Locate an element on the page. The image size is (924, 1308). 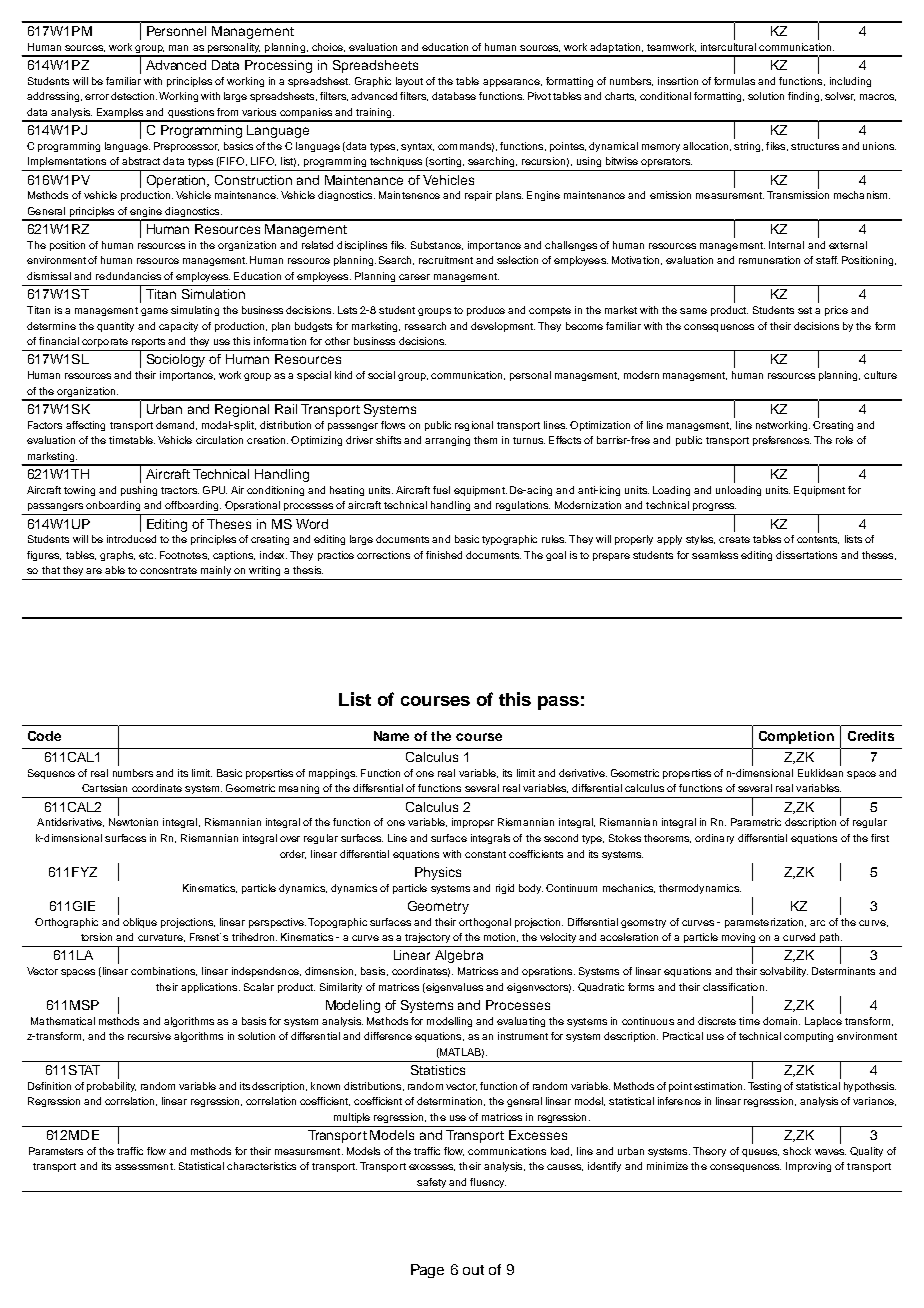
Newtonian is located at coordinates (133, 822).
